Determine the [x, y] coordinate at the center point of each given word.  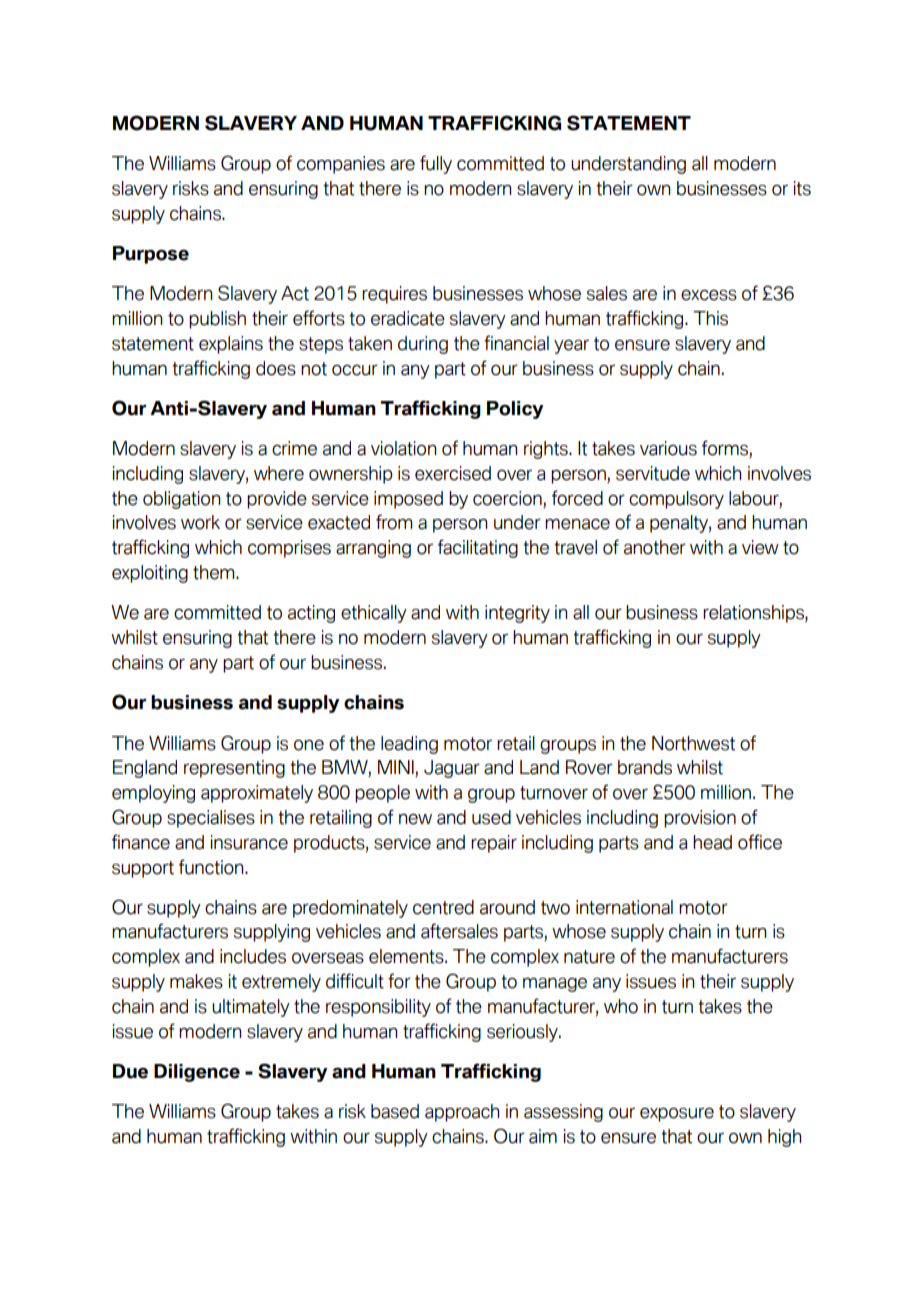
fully [436, 164]
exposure [677, 1115]
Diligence [197, 1073]
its [802, 188]
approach [462, 1113]
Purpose [151, 255]
